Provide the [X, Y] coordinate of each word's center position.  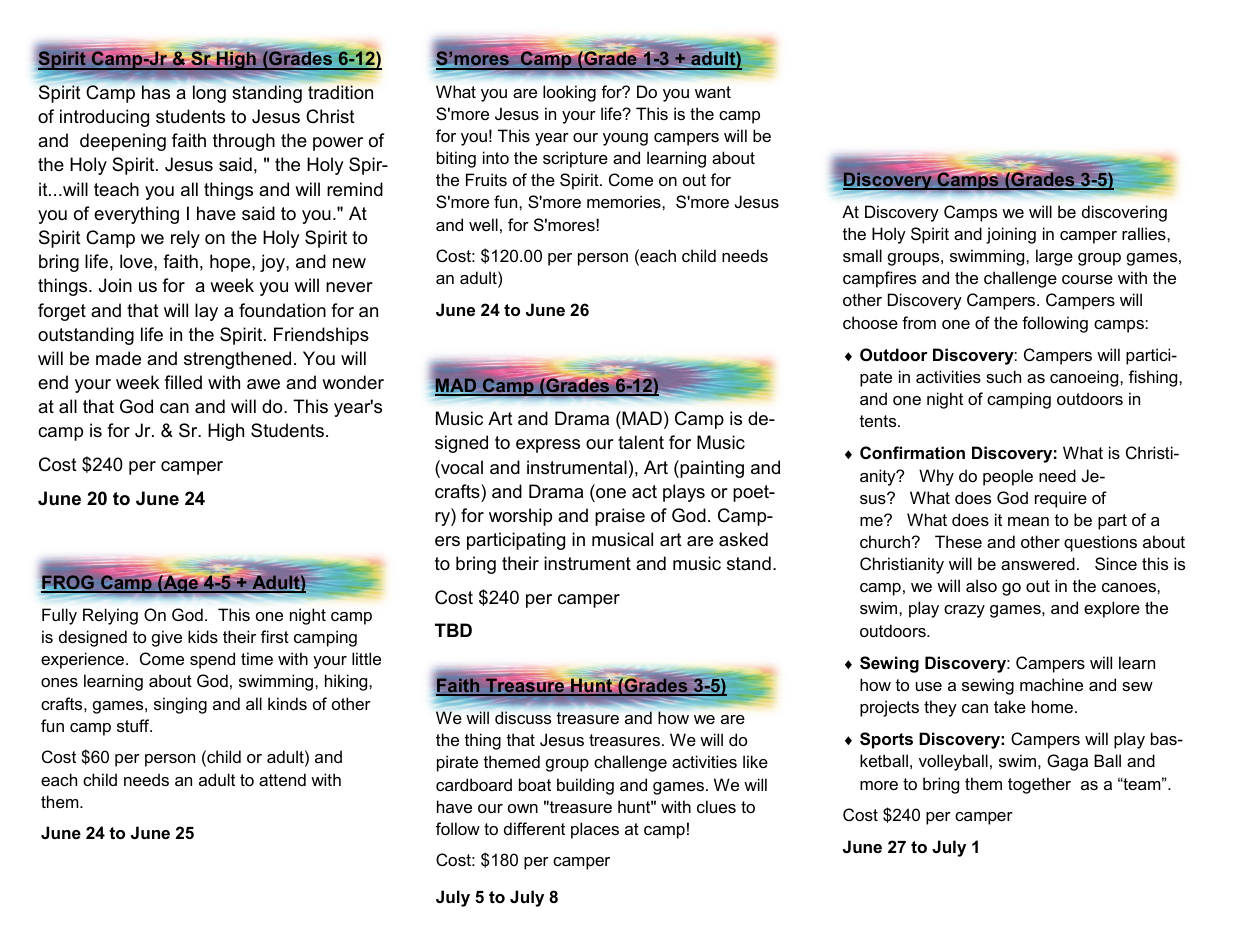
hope [231, 263]
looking [569, 93]
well [483, 224]
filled [183, 382]
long [209, 94]
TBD [453, 630]
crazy [964, 611]
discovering [1124, 213]
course [1087, 279]
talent [641, 442]
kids [203, 636]
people [1008, 477]
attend [282, 779]
